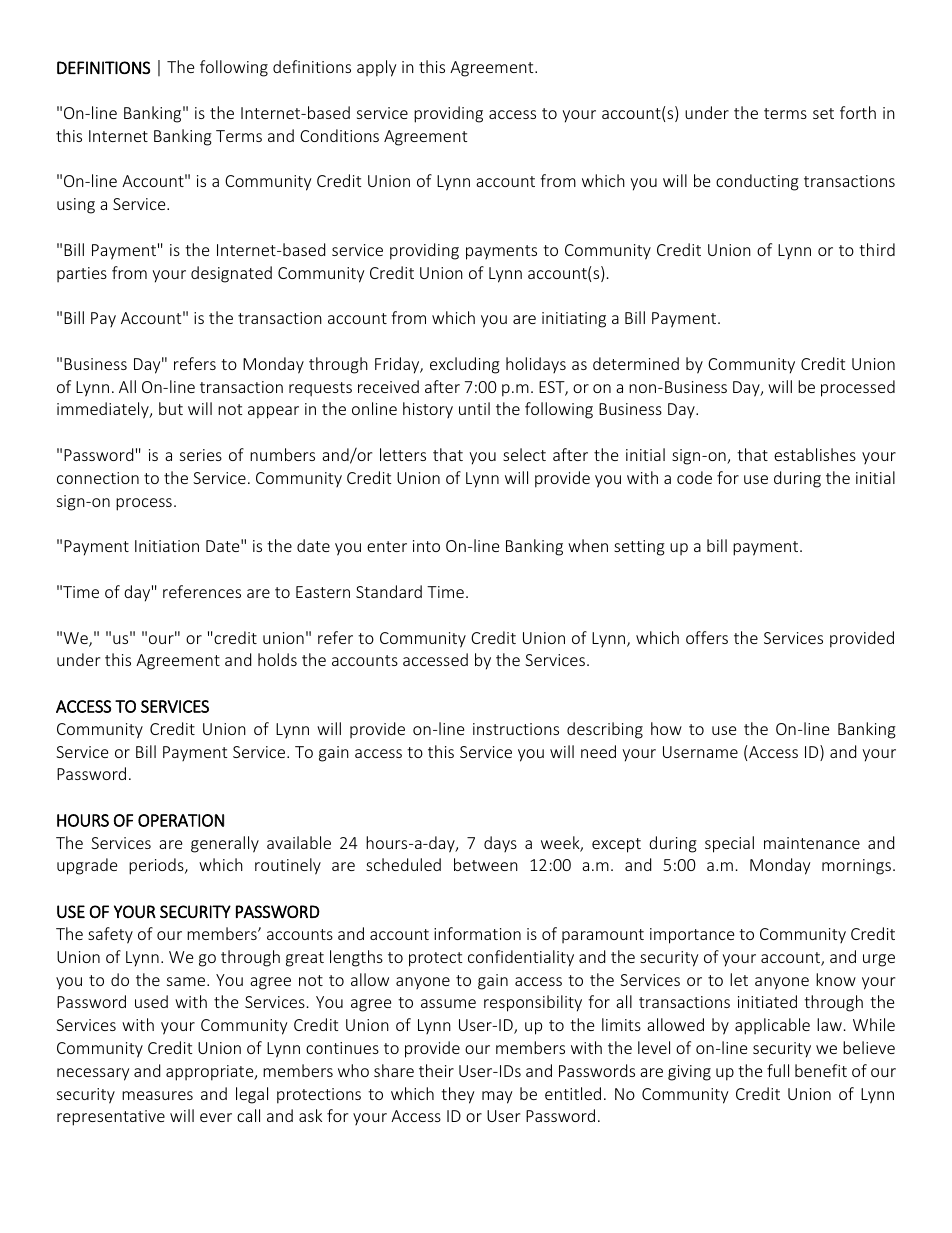 The image size is (952, 1233). Describe the element at coordinates (157, 1095) in the document. I see `measures` at that location.
